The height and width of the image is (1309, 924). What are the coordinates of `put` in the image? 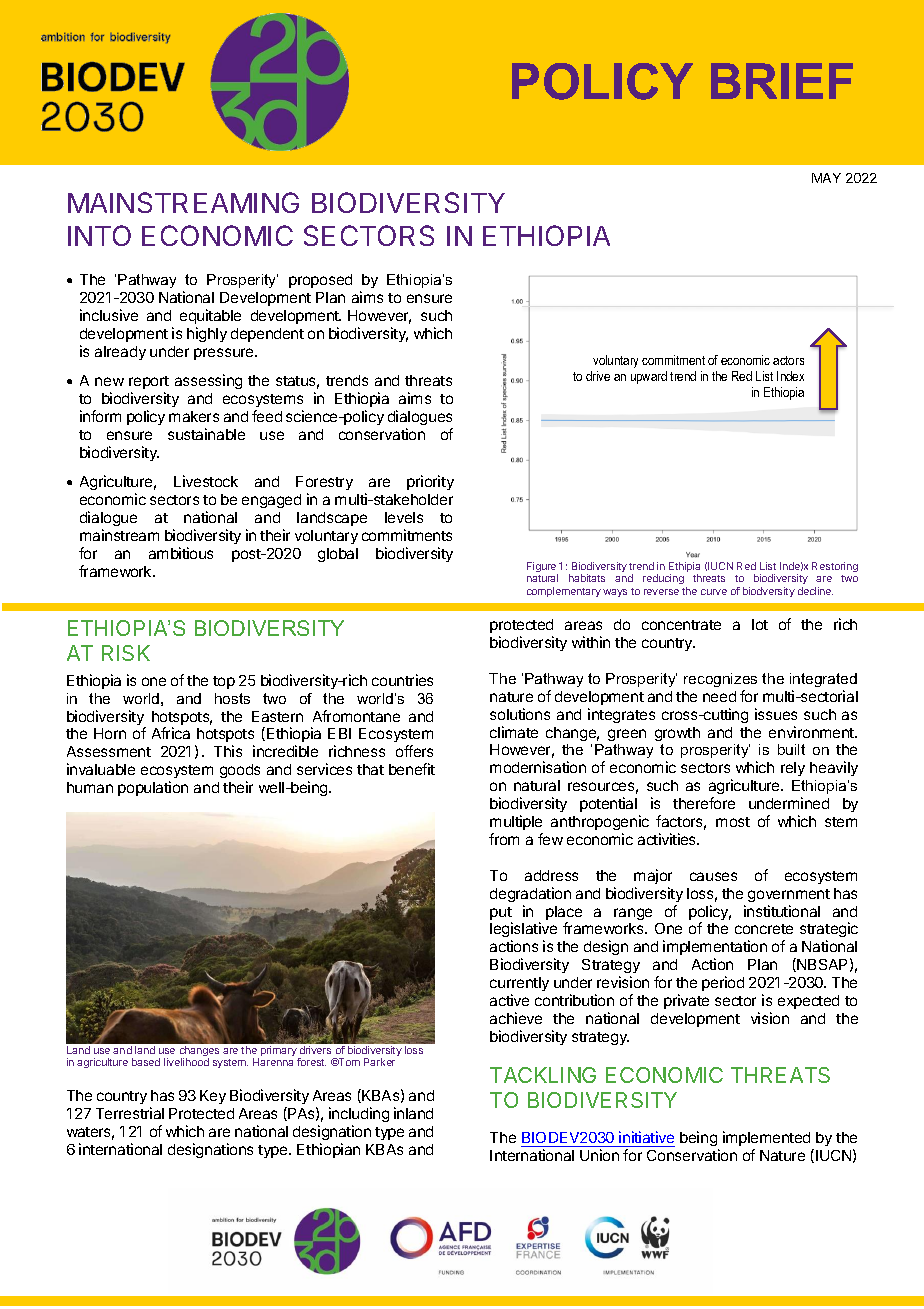 It's located at (501, 915).
